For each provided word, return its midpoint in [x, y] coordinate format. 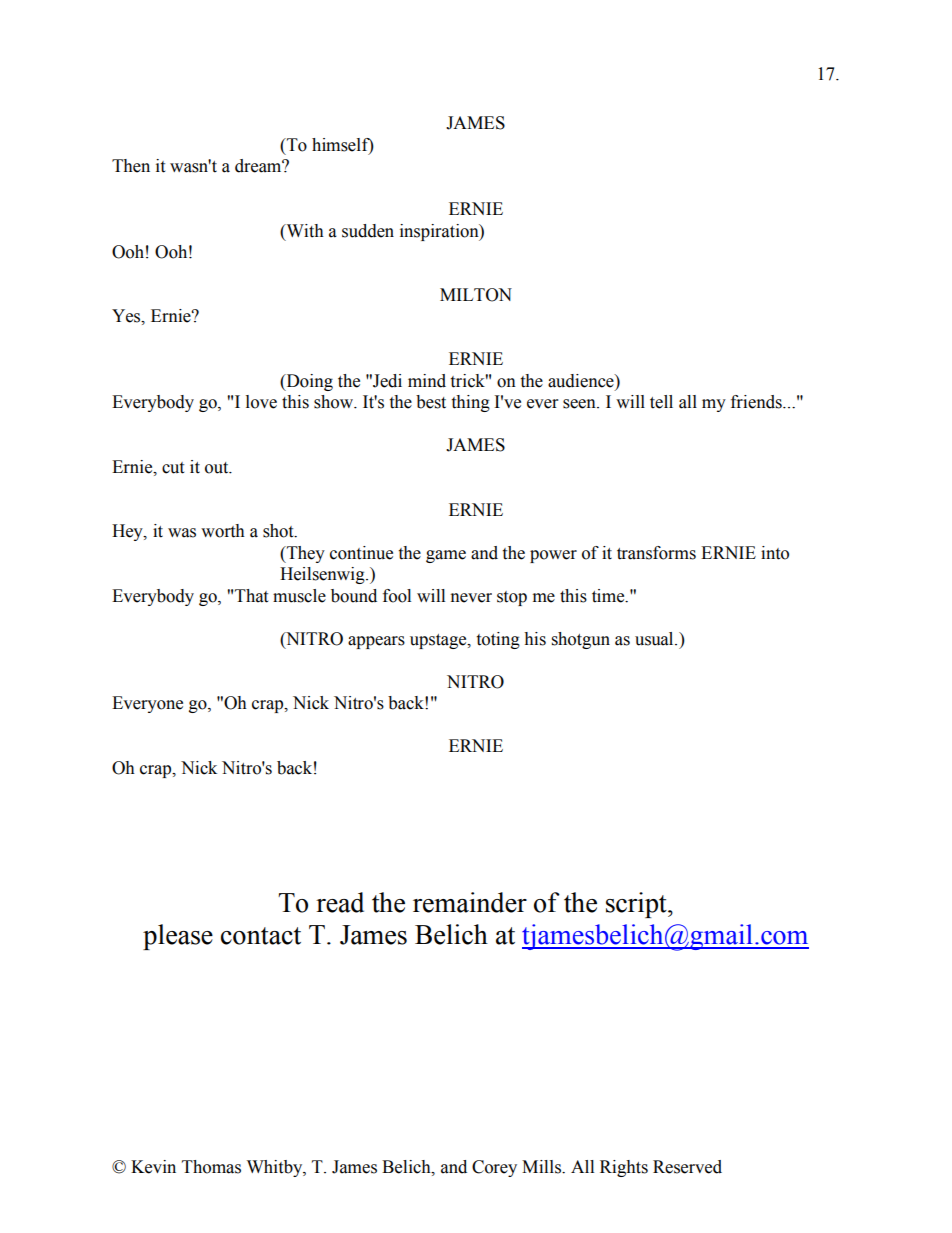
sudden [368, 231]
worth [223, 531]
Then [131, 166]
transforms [656, 553]
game [446, 556]
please [178, 937]
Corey [494, 1168]
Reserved [687, 1167]
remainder [470, 902]
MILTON [476, 295]
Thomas [211, 1167]
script [637, 905]
